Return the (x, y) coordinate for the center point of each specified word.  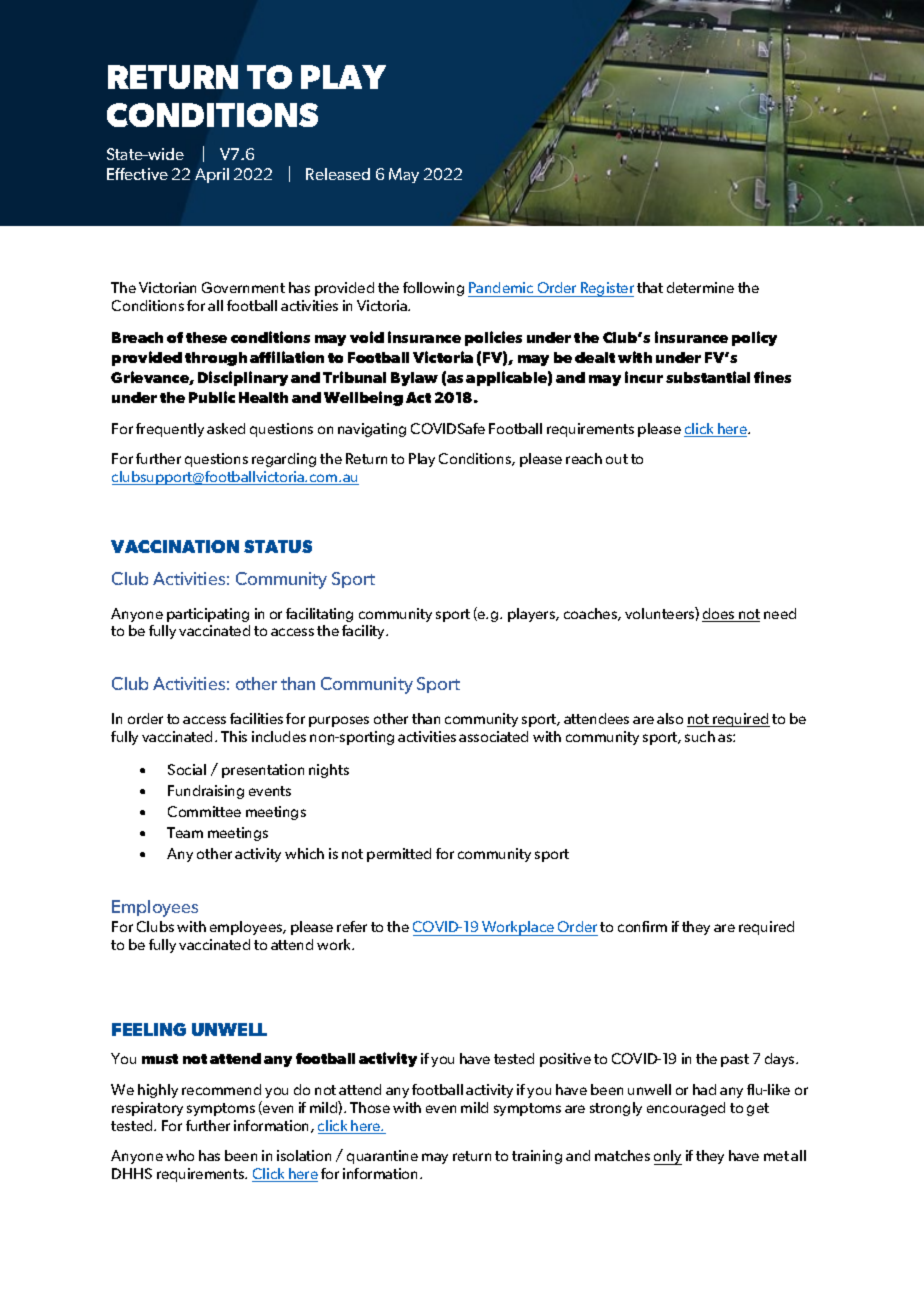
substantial (708, 377)
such (700, 736)
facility (365, 632)
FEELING (149, 1029)
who (180, 1155)
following (433, 289)
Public (212, 397)
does (719, 615)
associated (493, 736)
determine (700, 287)
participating (208, 615)
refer (352, 926)
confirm (642, 926)
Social (187, 769)
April (212, 175)
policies (493, 338)
